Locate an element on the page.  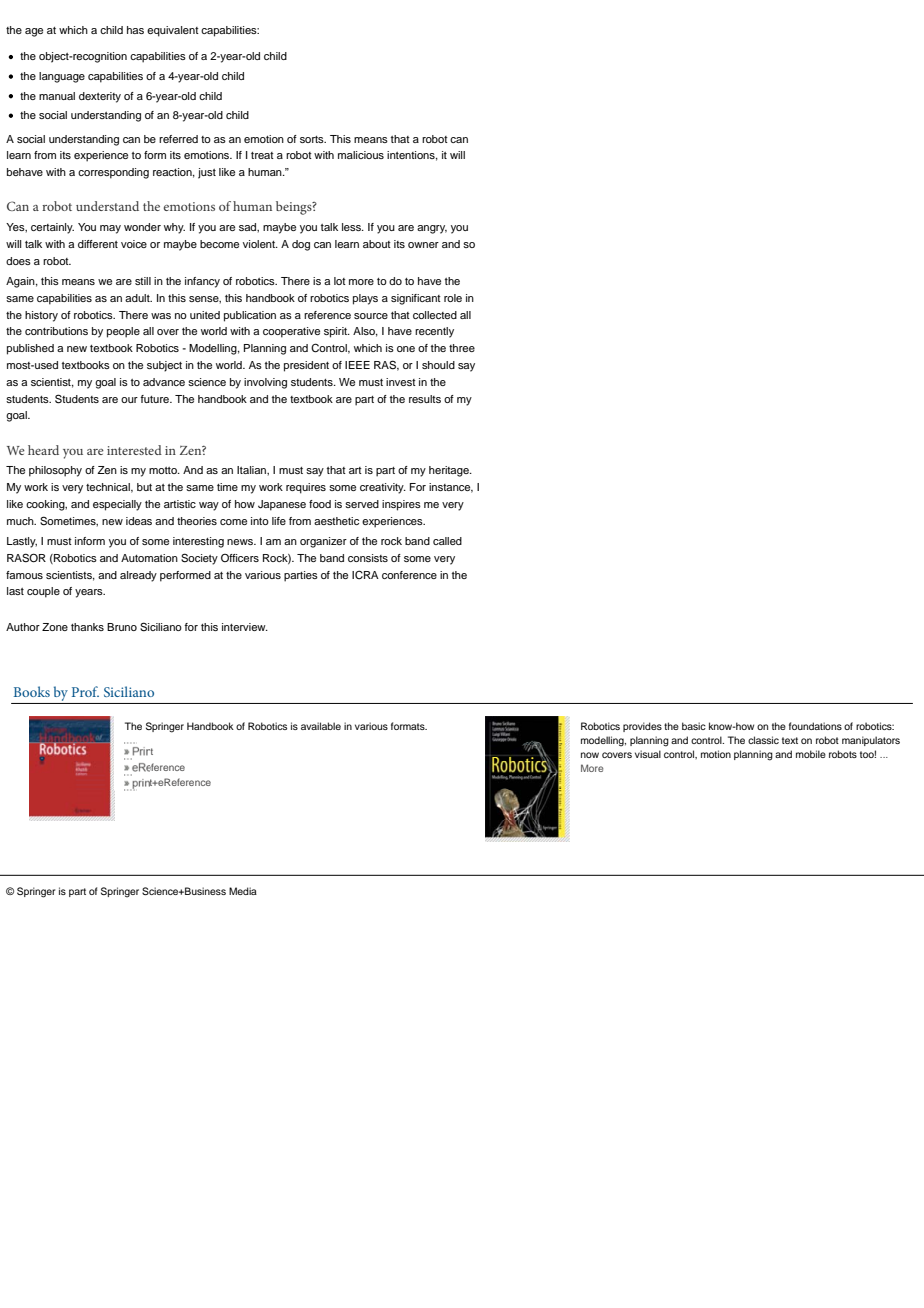
role is located at coordinates (453, 298).
